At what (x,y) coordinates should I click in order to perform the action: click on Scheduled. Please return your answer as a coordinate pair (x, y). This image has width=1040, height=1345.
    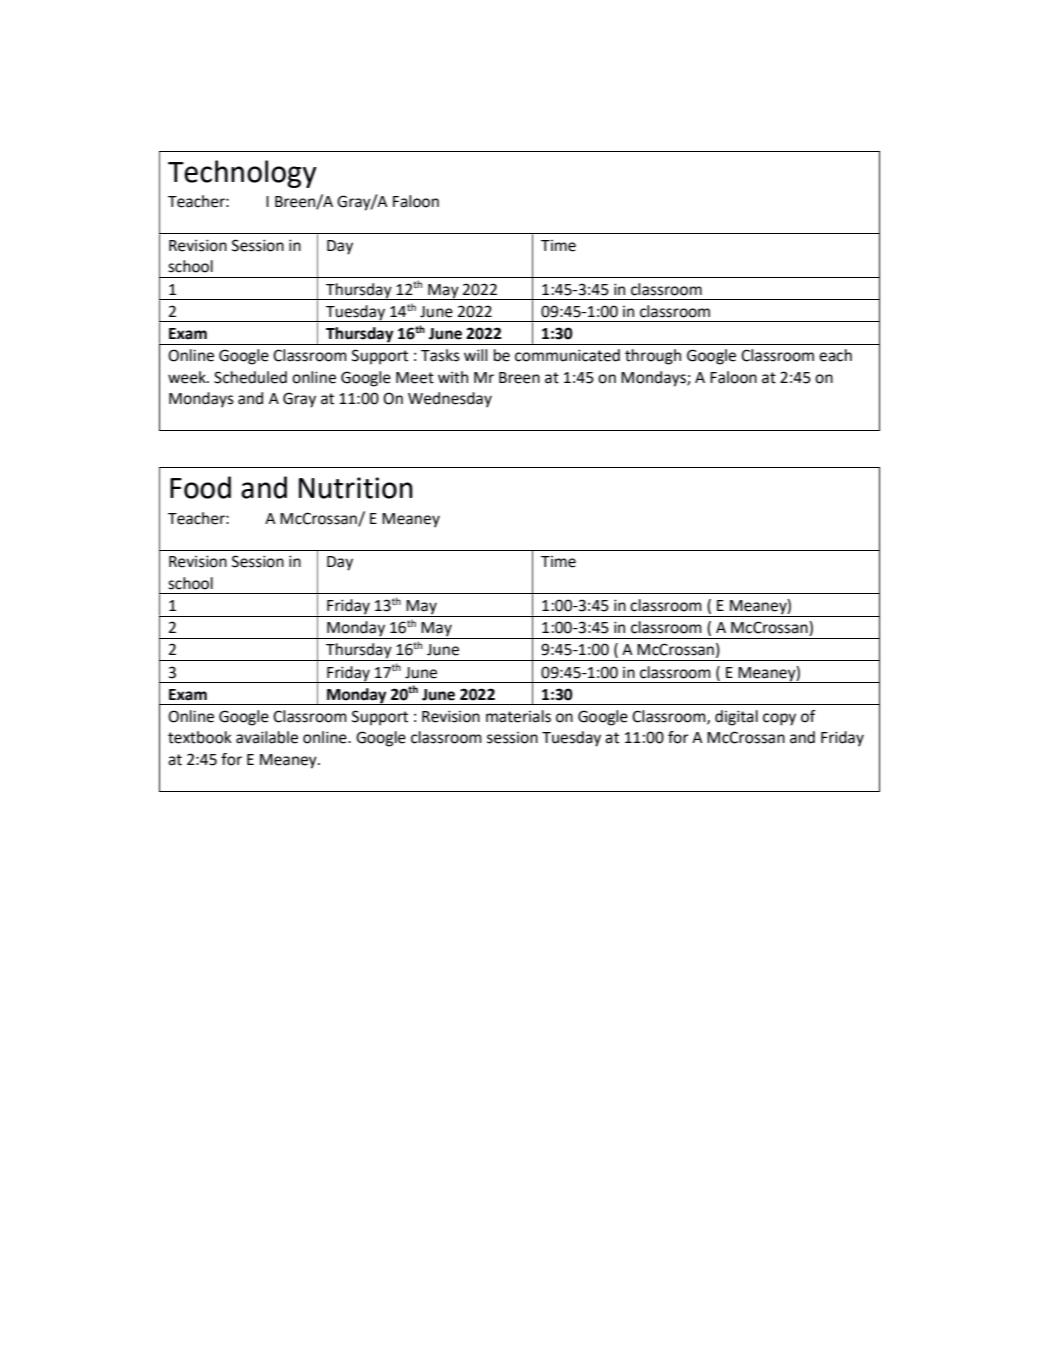
    Looking at the image, I should click on (250, 377).
